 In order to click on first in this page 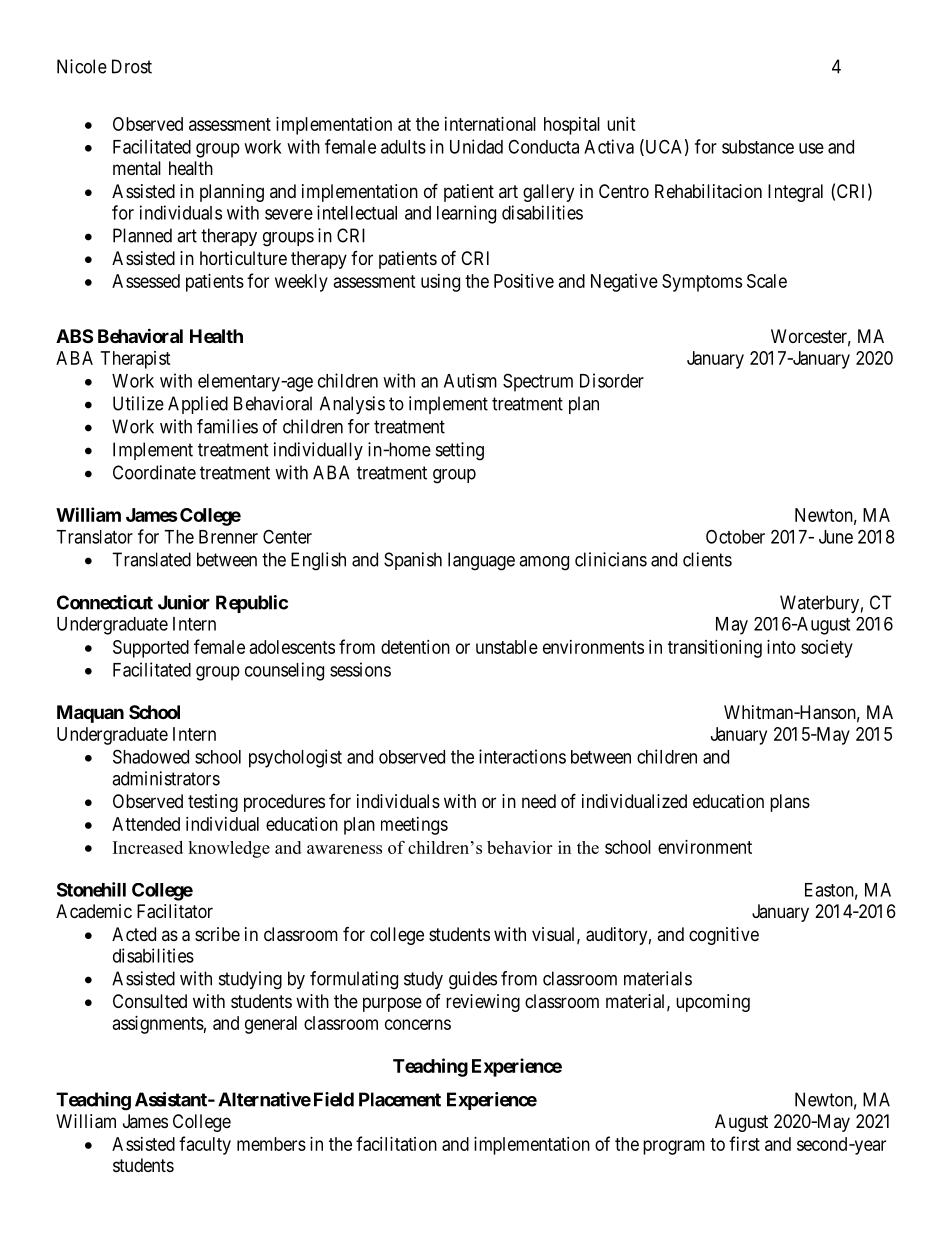, I will do `click(744, 1143)`.
